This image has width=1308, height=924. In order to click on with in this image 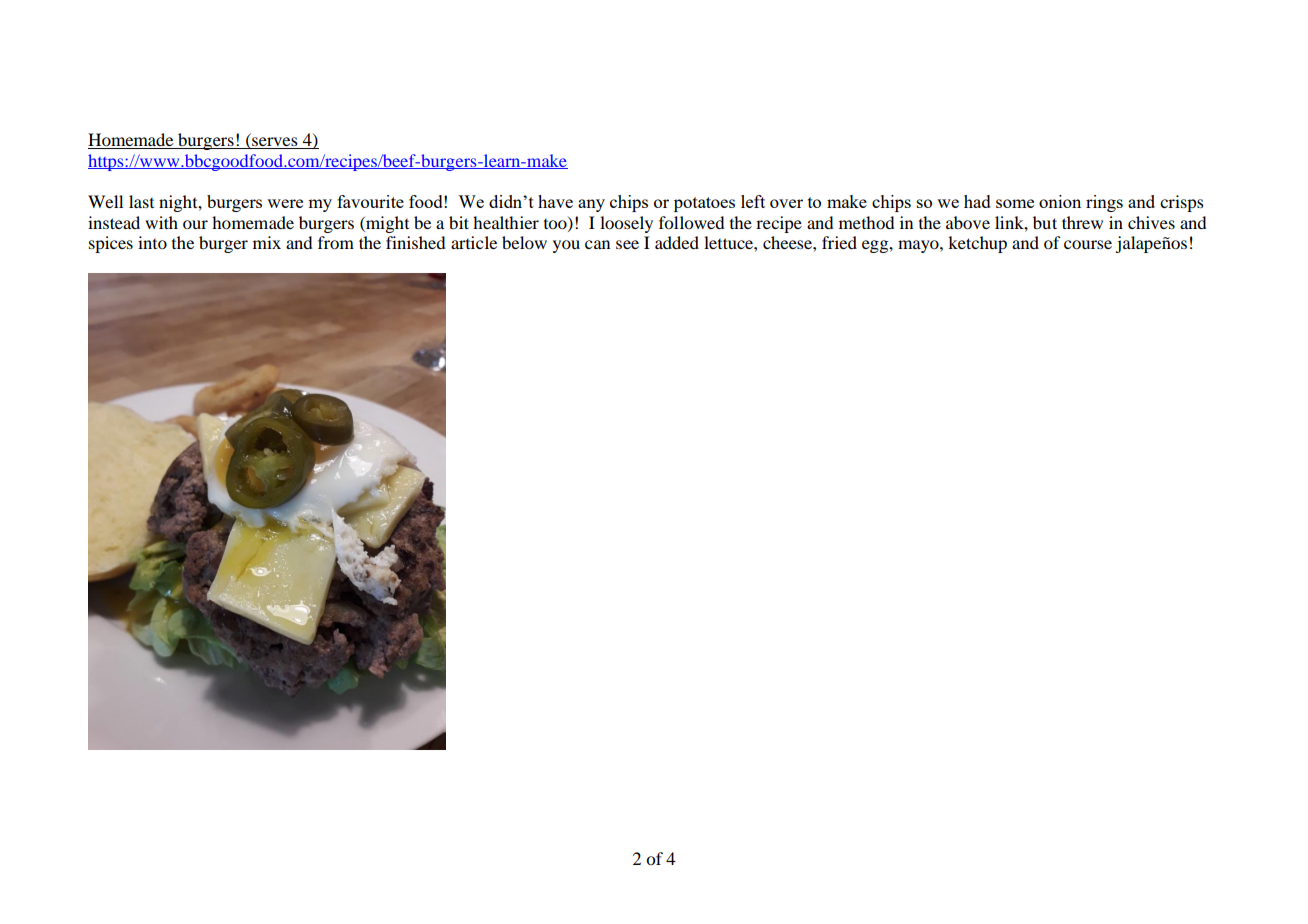, I will do `click(161, 222)`.
